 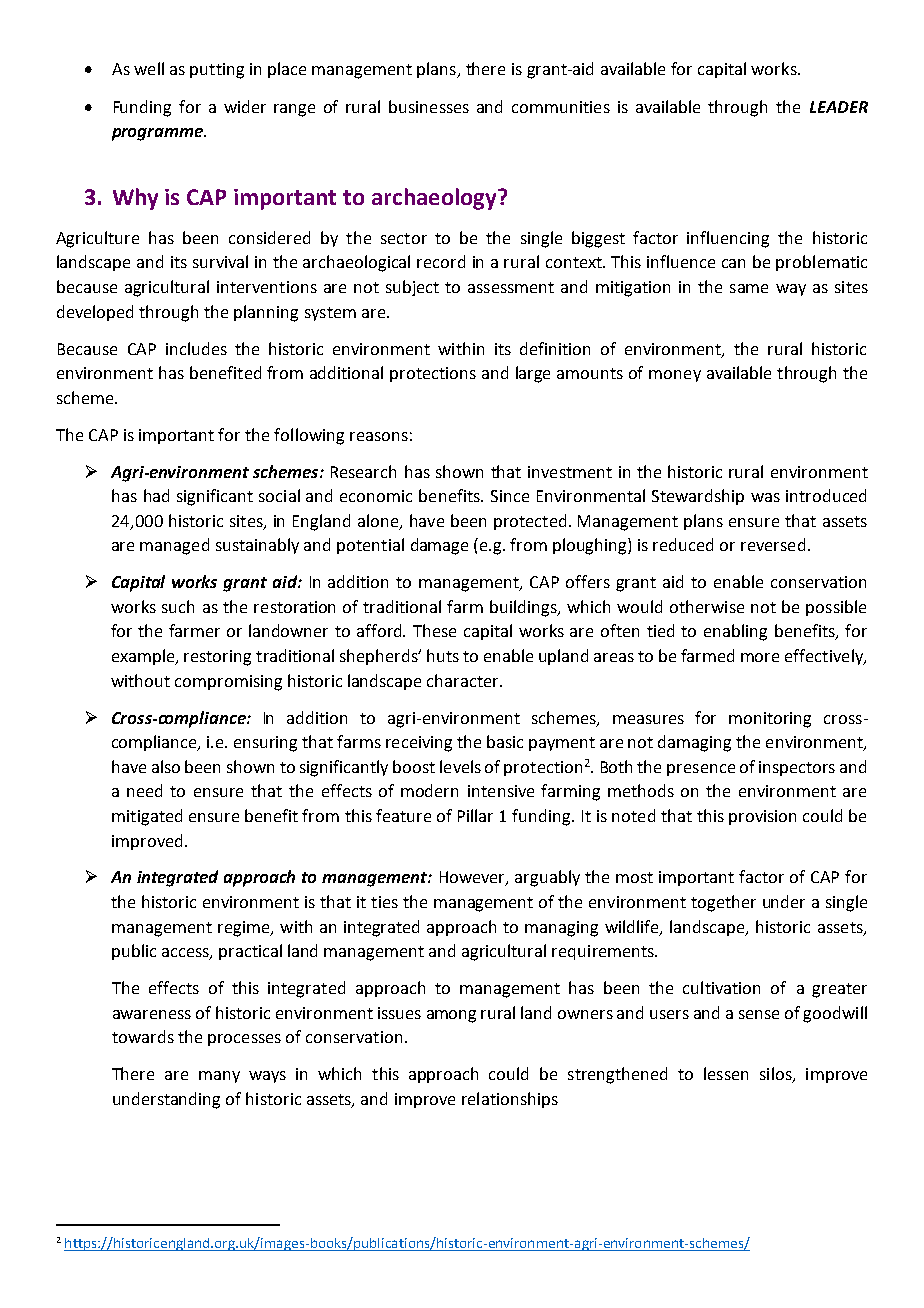 What do you see at coordinates (178, 606) in the screenshot?
I see `such` at bounding box center [178, 606].
